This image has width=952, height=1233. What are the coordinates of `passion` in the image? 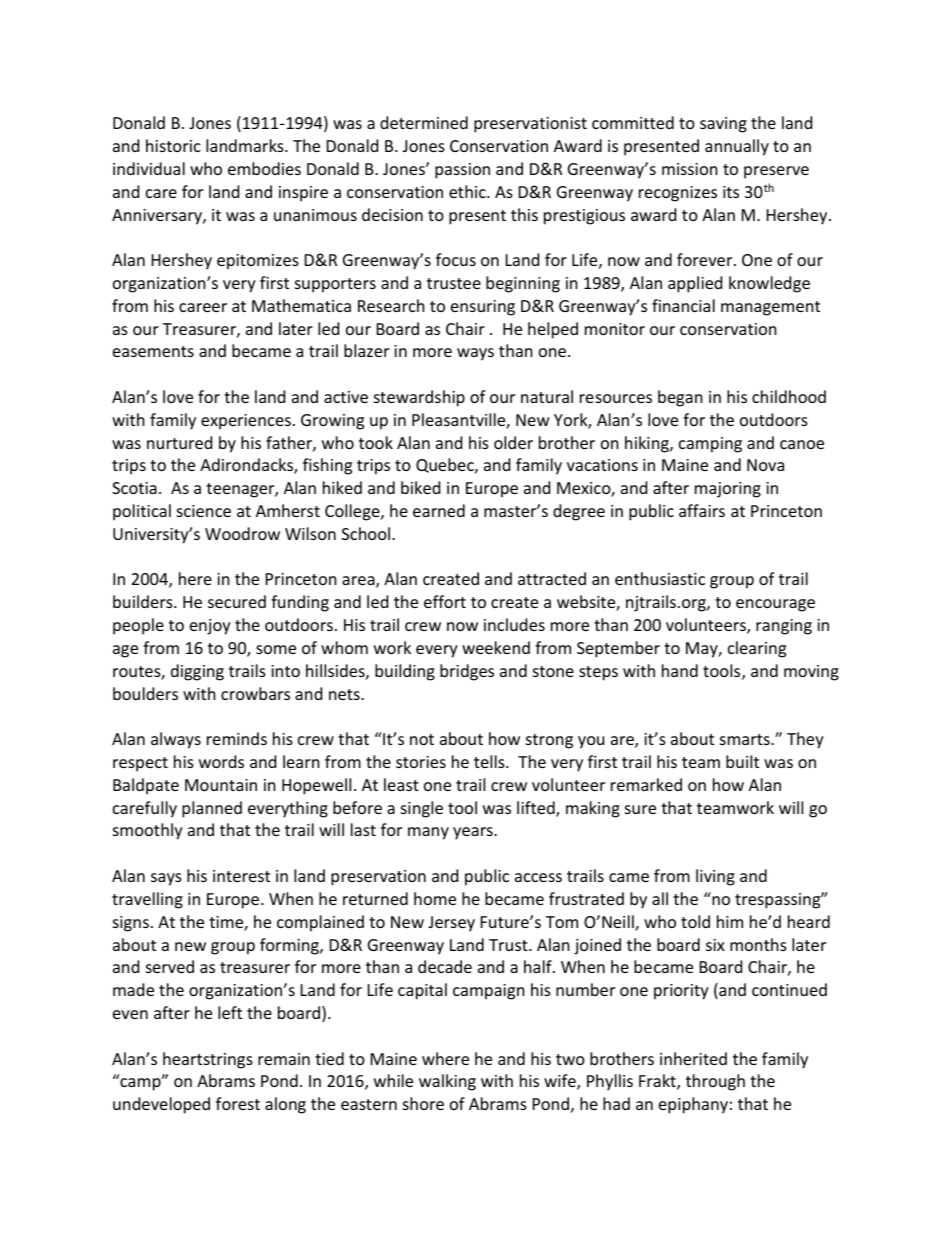 It's located at (462, 171).
